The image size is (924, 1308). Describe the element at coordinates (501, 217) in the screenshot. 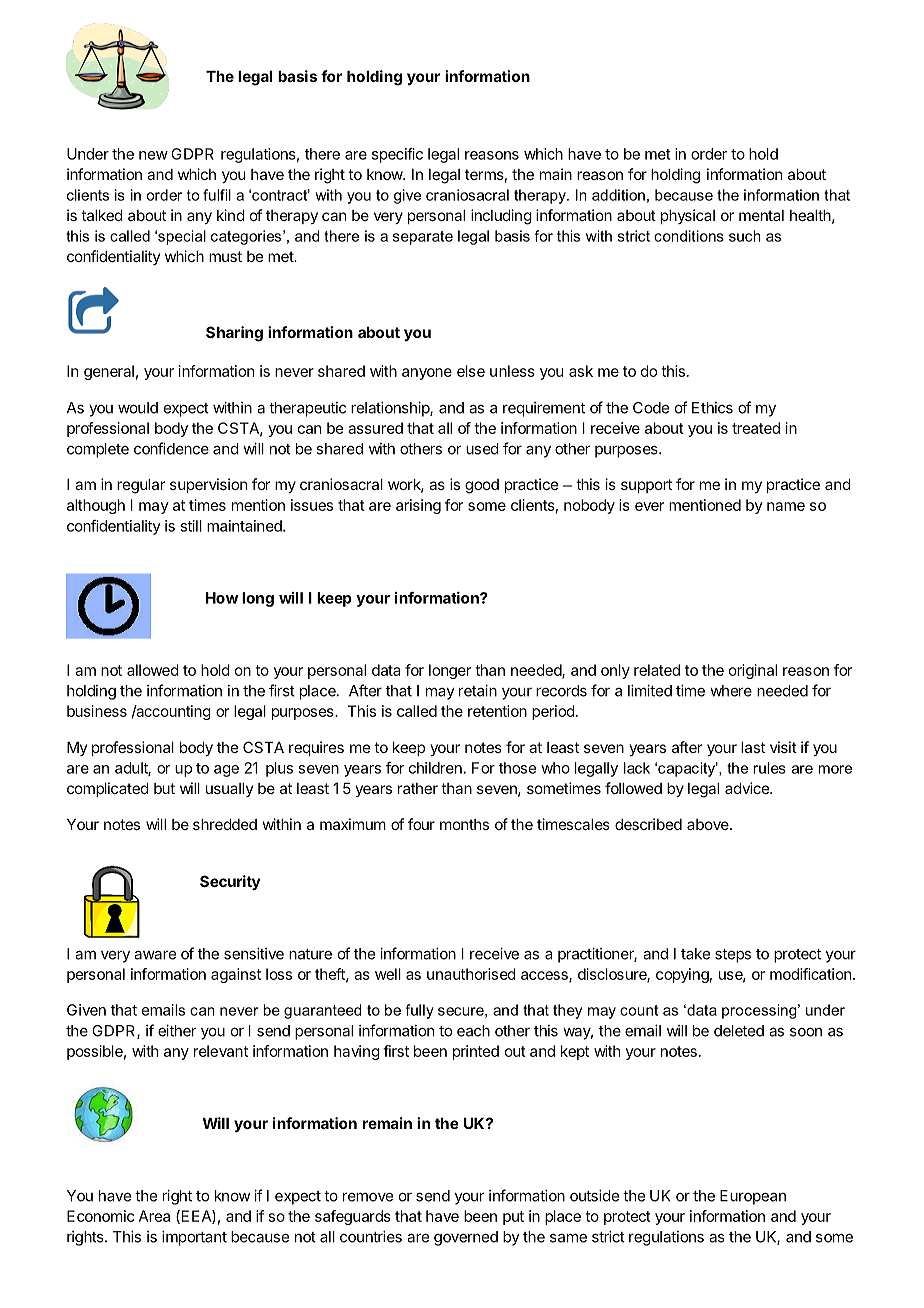

I see `including` at that location.
